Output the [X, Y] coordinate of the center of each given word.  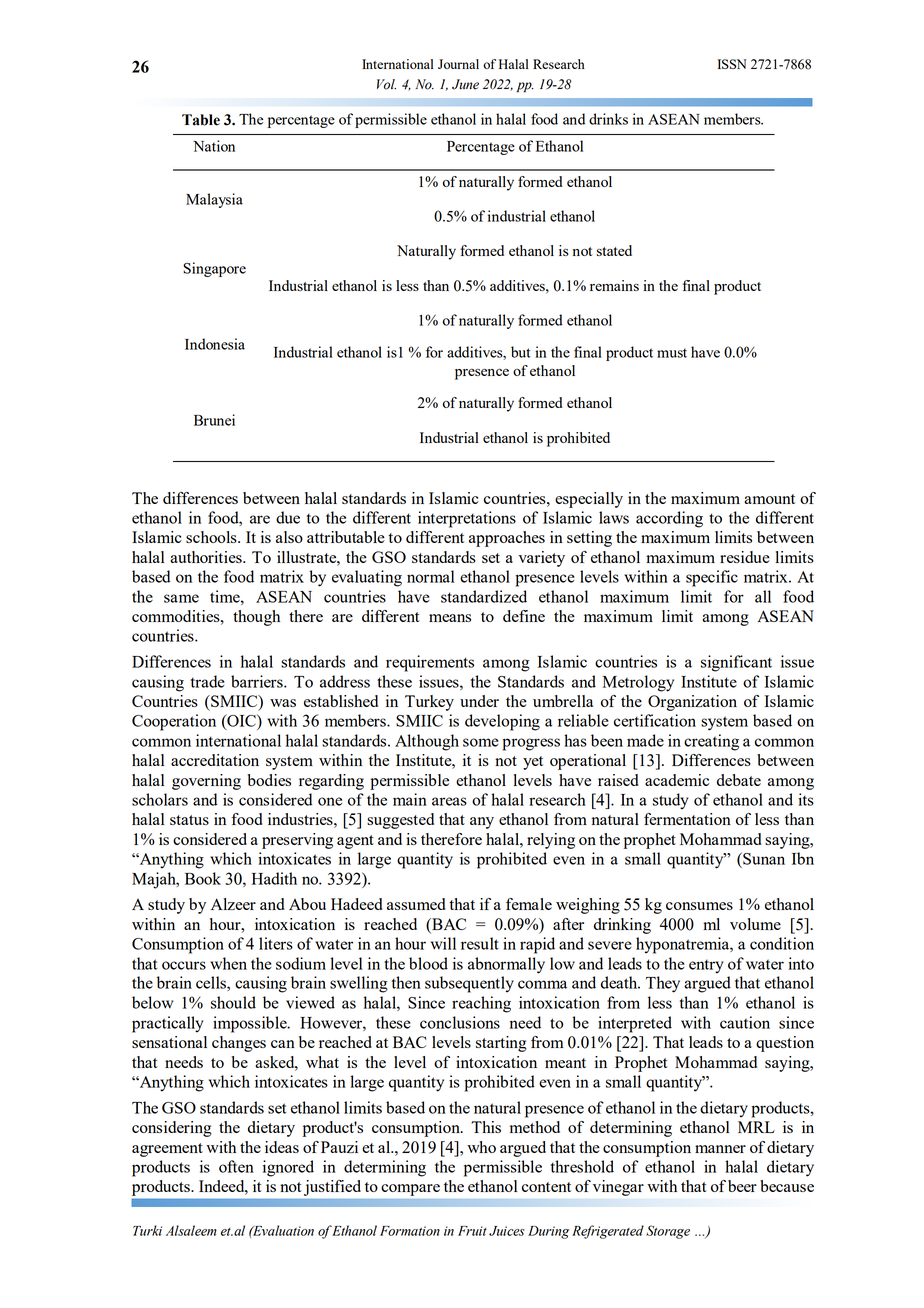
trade [208, 681]
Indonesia [215, 344]
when [228, 963]
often [236, 1166]
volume [755, 924]
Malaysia [214, 200]
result [480, 943]
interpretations [467, 519]
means [450, 618]
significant [736, 663]
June [465, 84]
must [672, 353]
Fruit [472, 1231]
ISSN [732, 64]
